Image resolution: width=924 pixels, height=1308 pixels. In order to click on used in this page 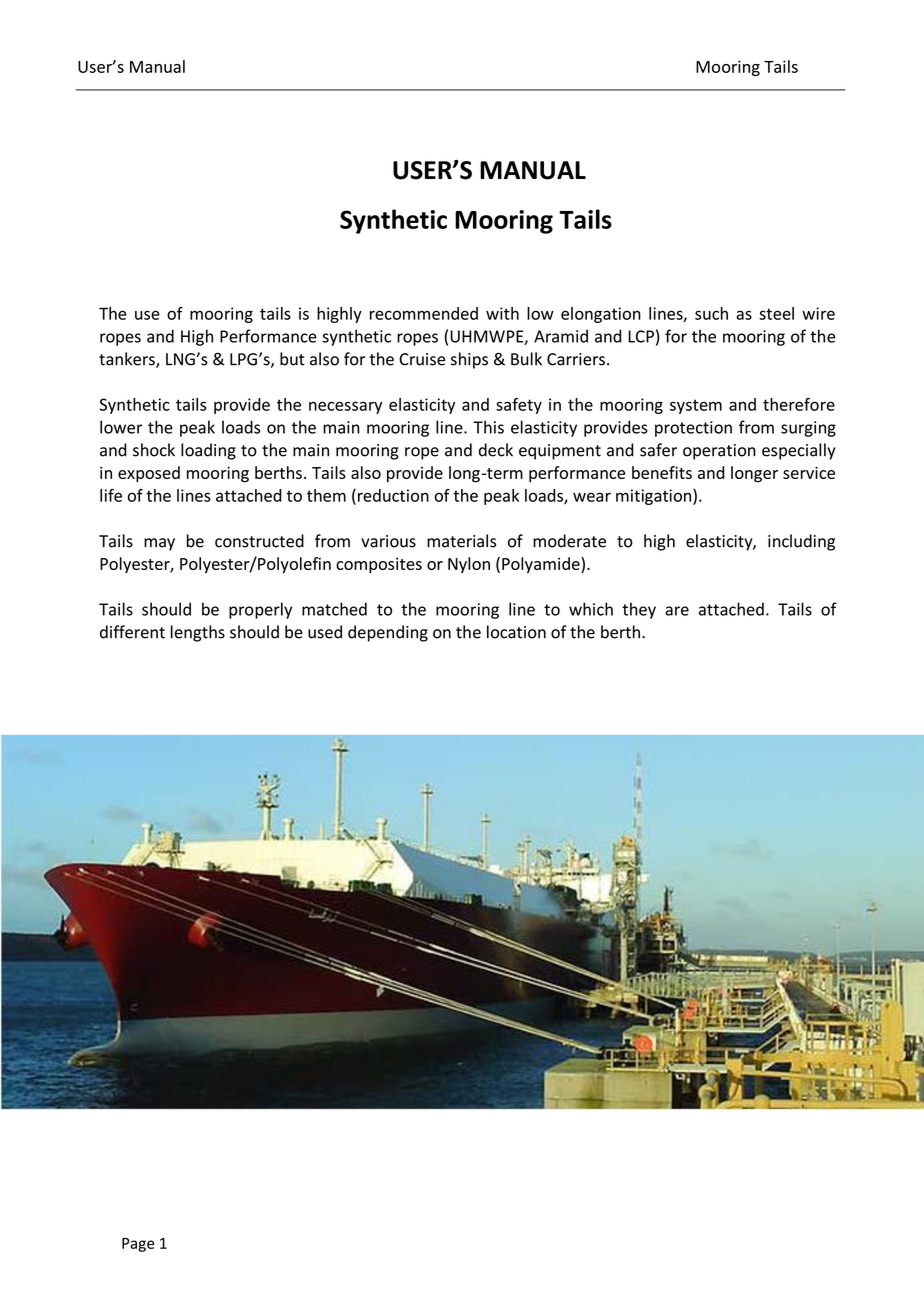, I will do `click(325, 632)`.
